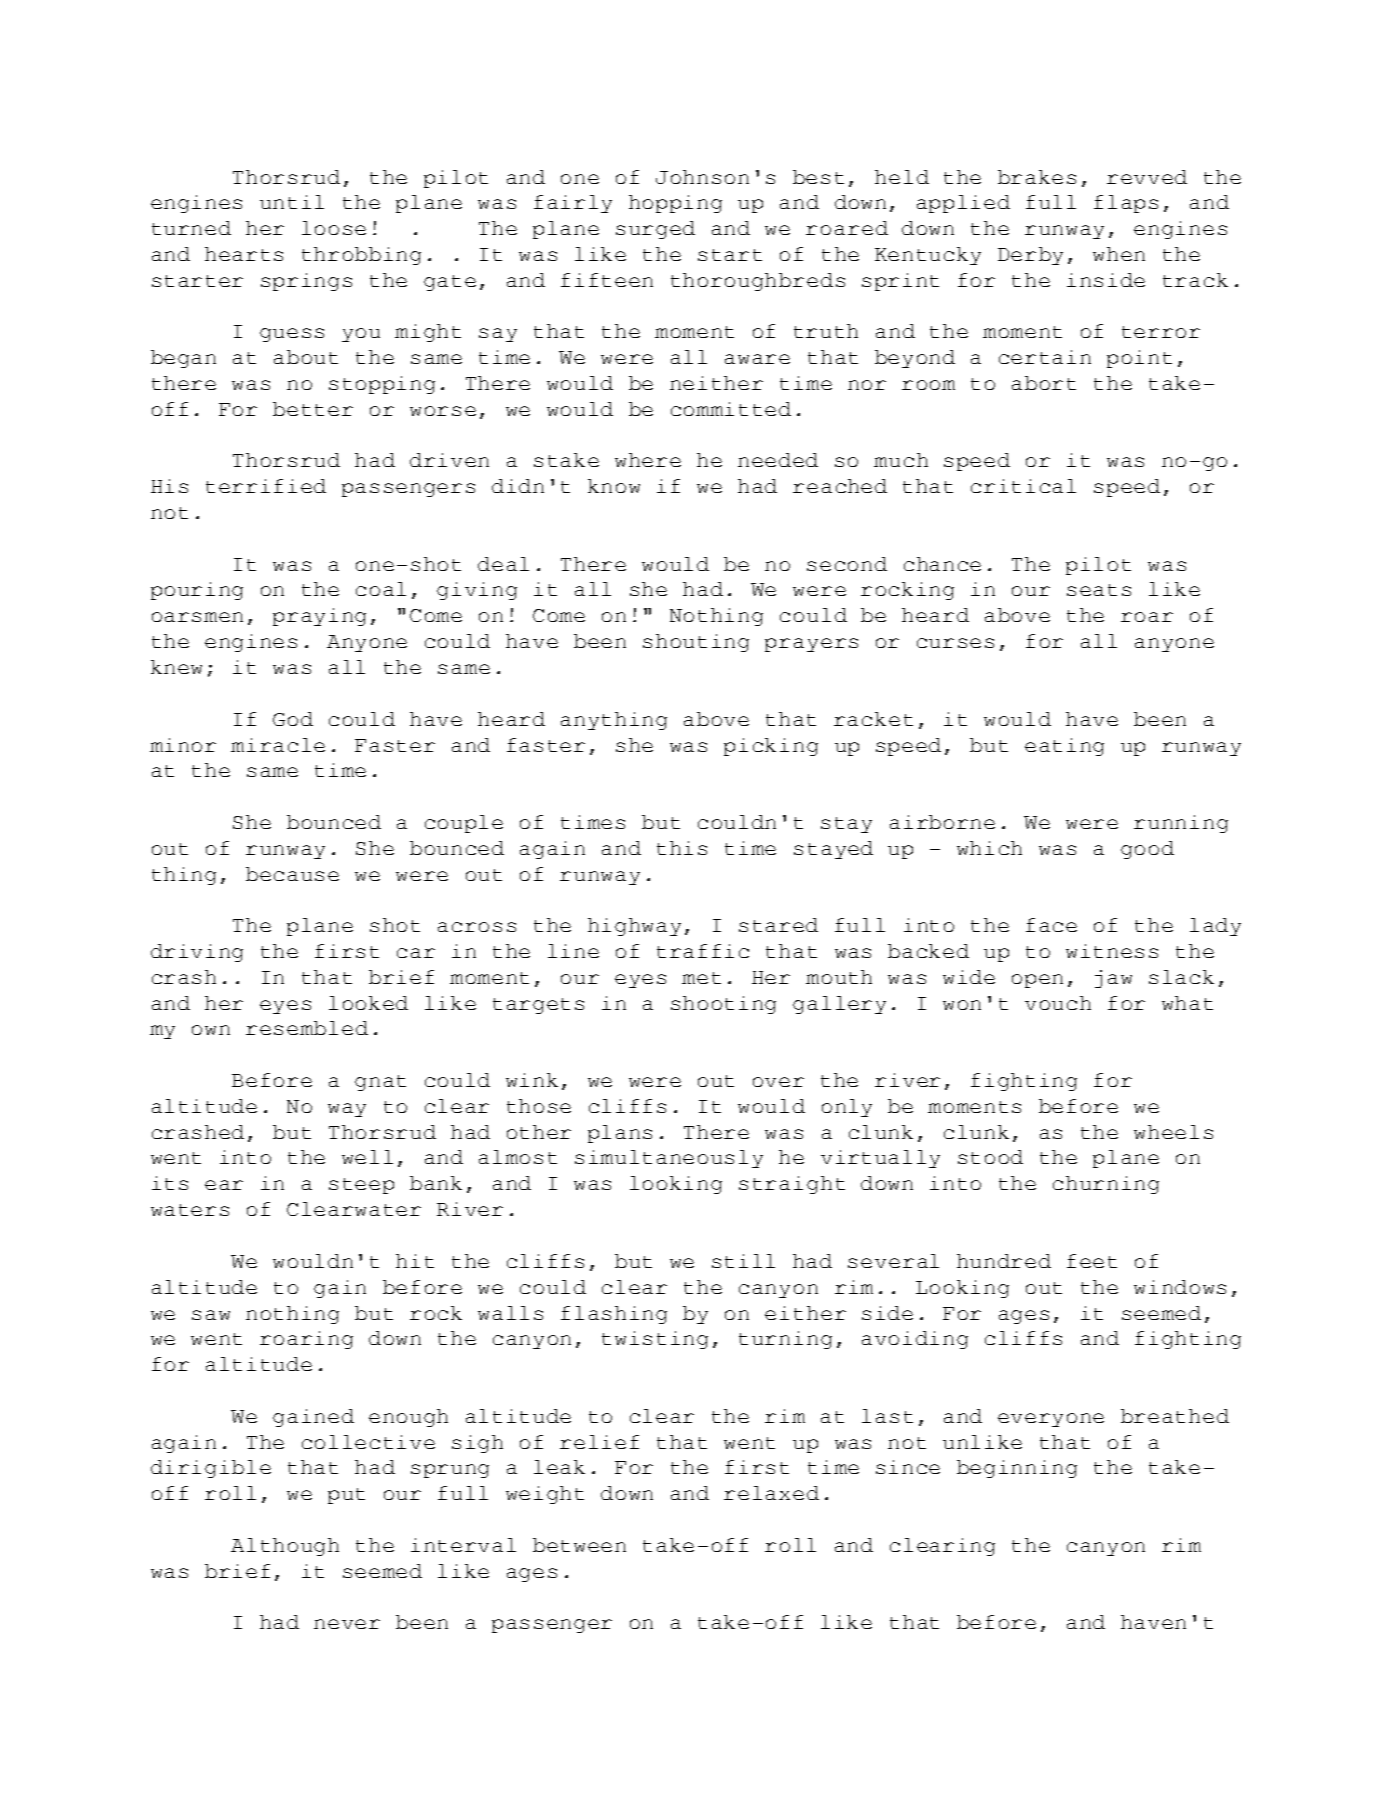 The height and width of the screenshot is (1805, 1394). What do you see at coordinates (1051, 925) in the screenshot?
I see `face` at bounding box center [1051, 925].
